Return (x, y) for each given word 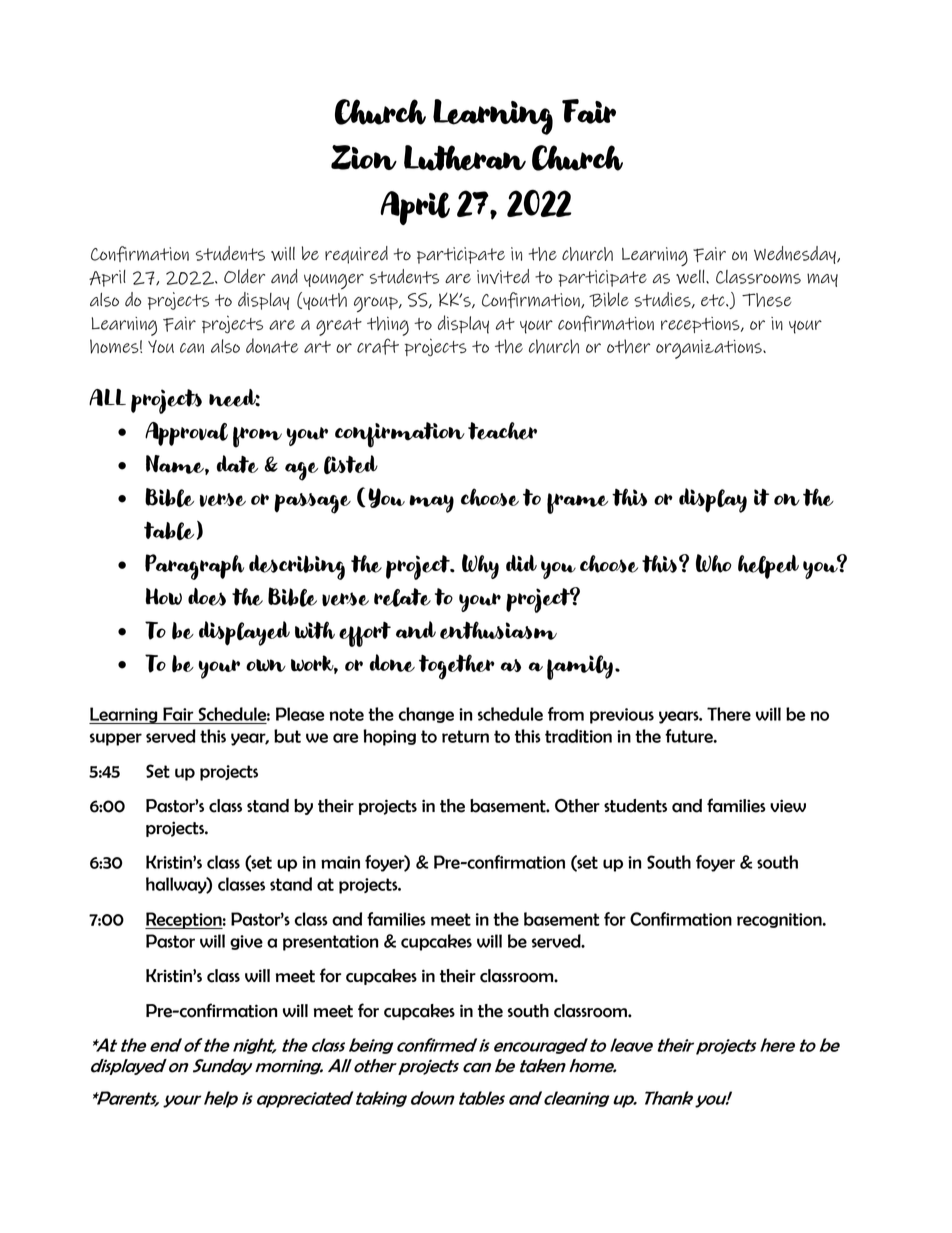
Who (714, 563)
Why (480, 566)
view (788, 806)
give (246, 942)
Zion (364, 157)
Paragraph (194, 567)
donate (272, 345)
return (465, 736)
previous (622, 716)
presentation (331, 943)
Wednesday (796, 255)
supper (116, 739)
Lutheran (465, 158)
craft (378, 346)
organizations (710, 349)
